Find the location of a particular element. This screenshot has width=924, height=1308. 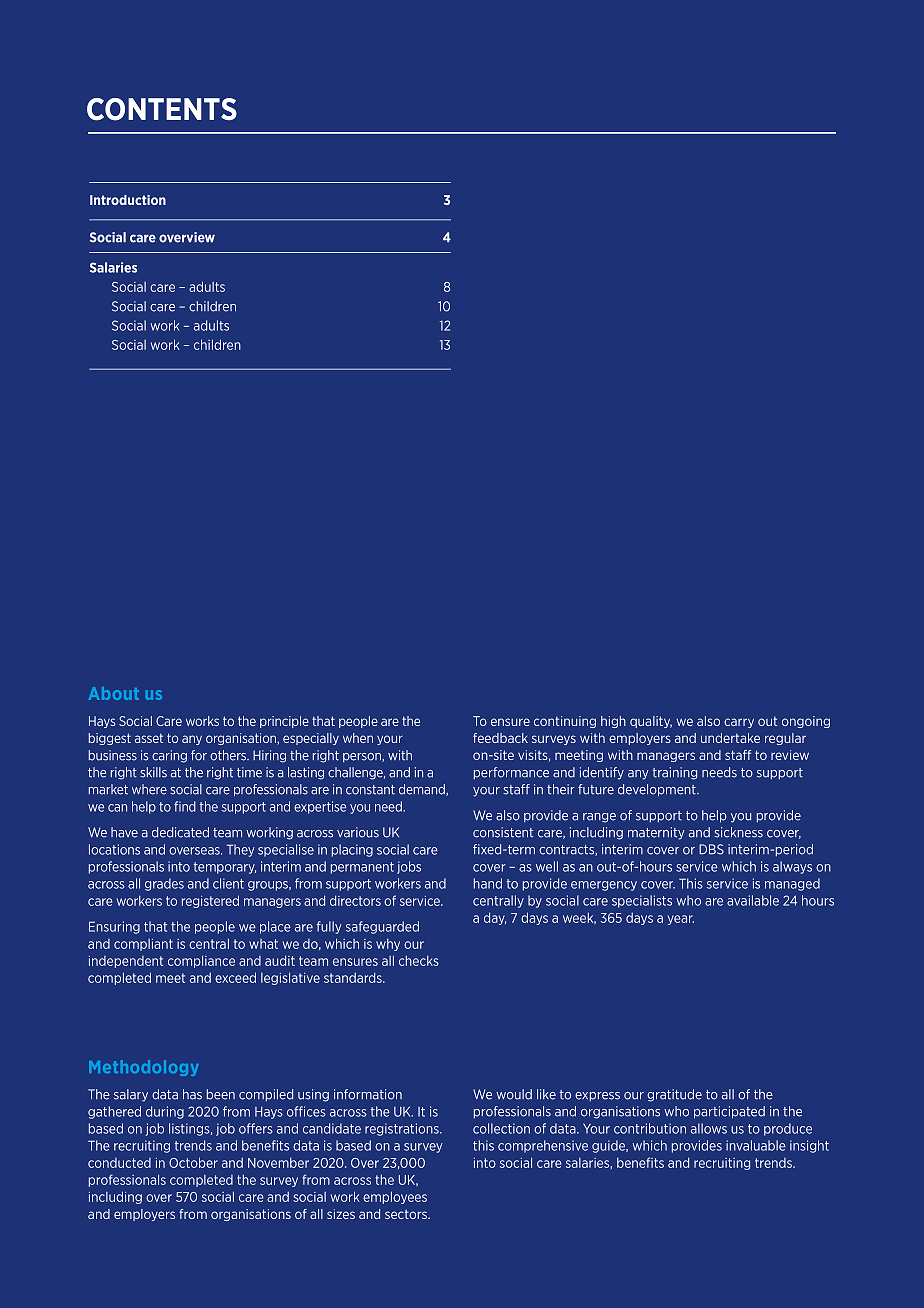

undertake is located at coordinates (730, 738).
